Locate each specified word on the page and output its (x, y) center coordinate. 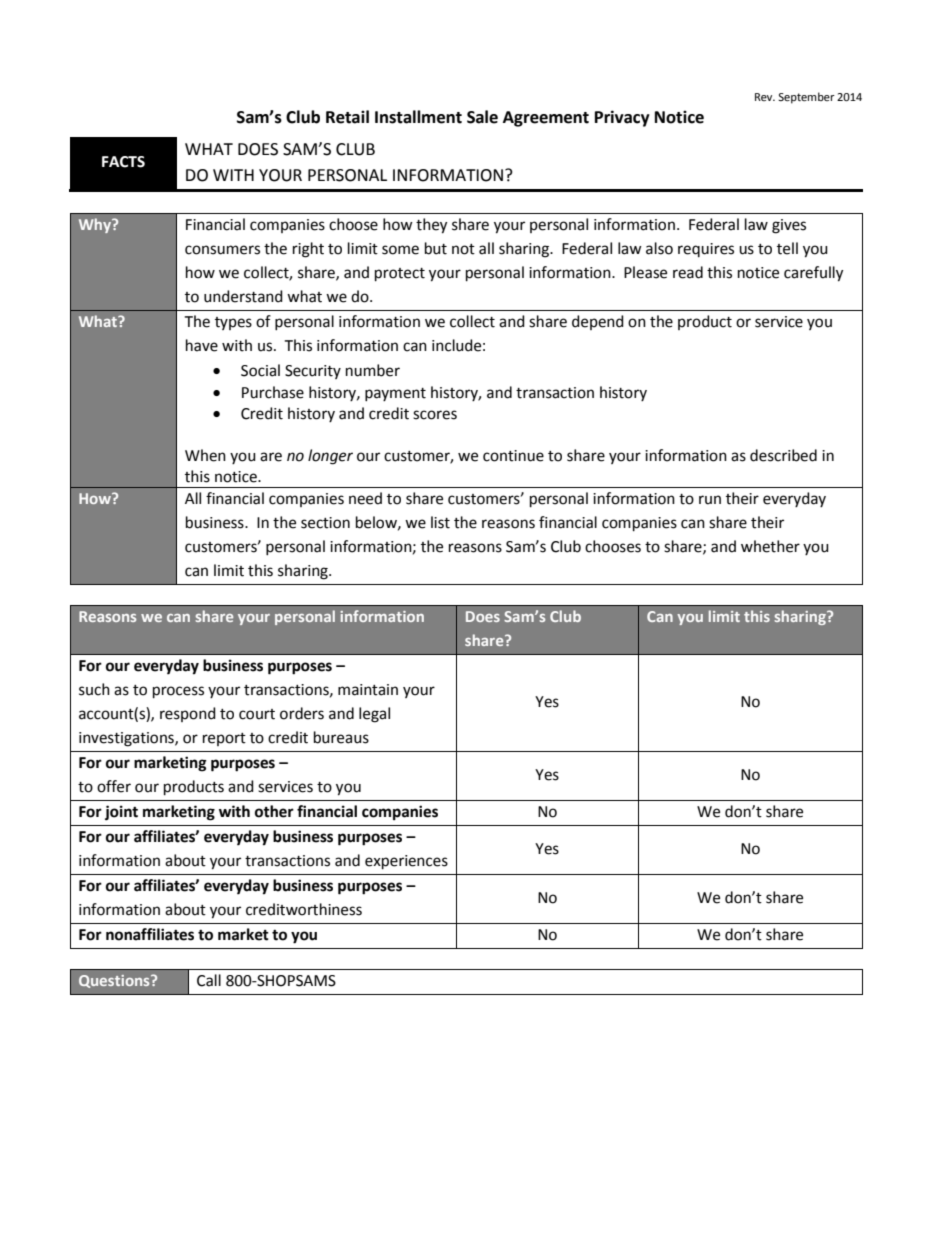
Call (209, 980)
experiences (406, 862)
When (205, 455)
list (440, 522)
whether (770, 546)
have (202, 345)
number (373, 370)
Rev (765, 97)
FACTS (123, 162)
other (274, 811)
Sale (482, 117)
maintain (368, 690)
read (688, 272)
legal (374, 715)
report (224, 739)
